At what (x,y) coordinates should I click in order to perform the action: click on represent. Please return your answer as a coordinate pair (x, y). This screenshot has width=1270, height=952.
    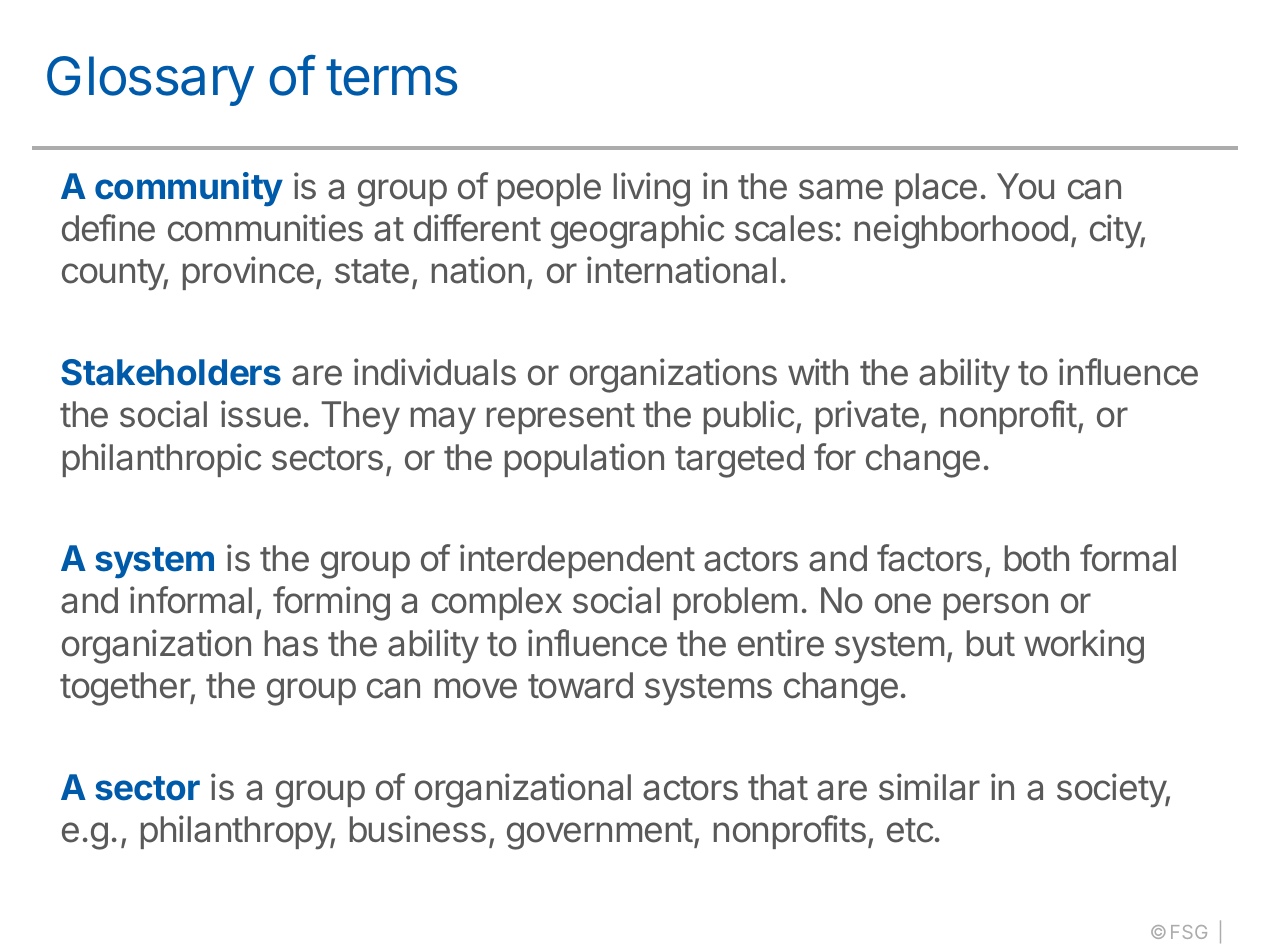
    Looking at the image, I should click on (561, 418).
